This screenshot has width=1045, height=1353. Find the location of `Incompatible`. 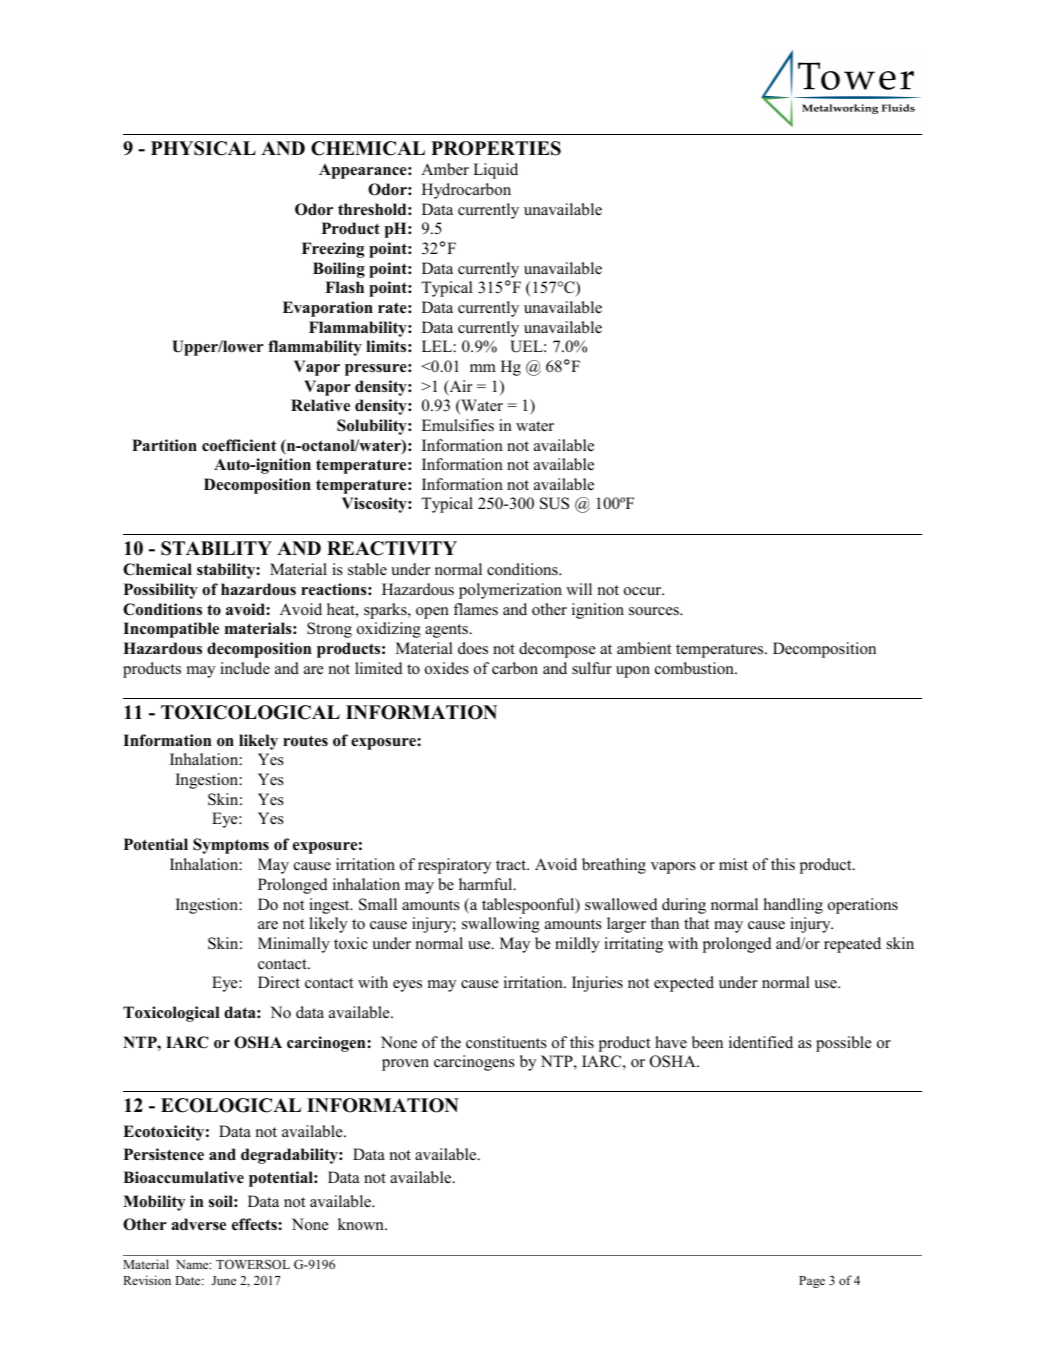

Incompatible is located at coordinates (171, 630).
